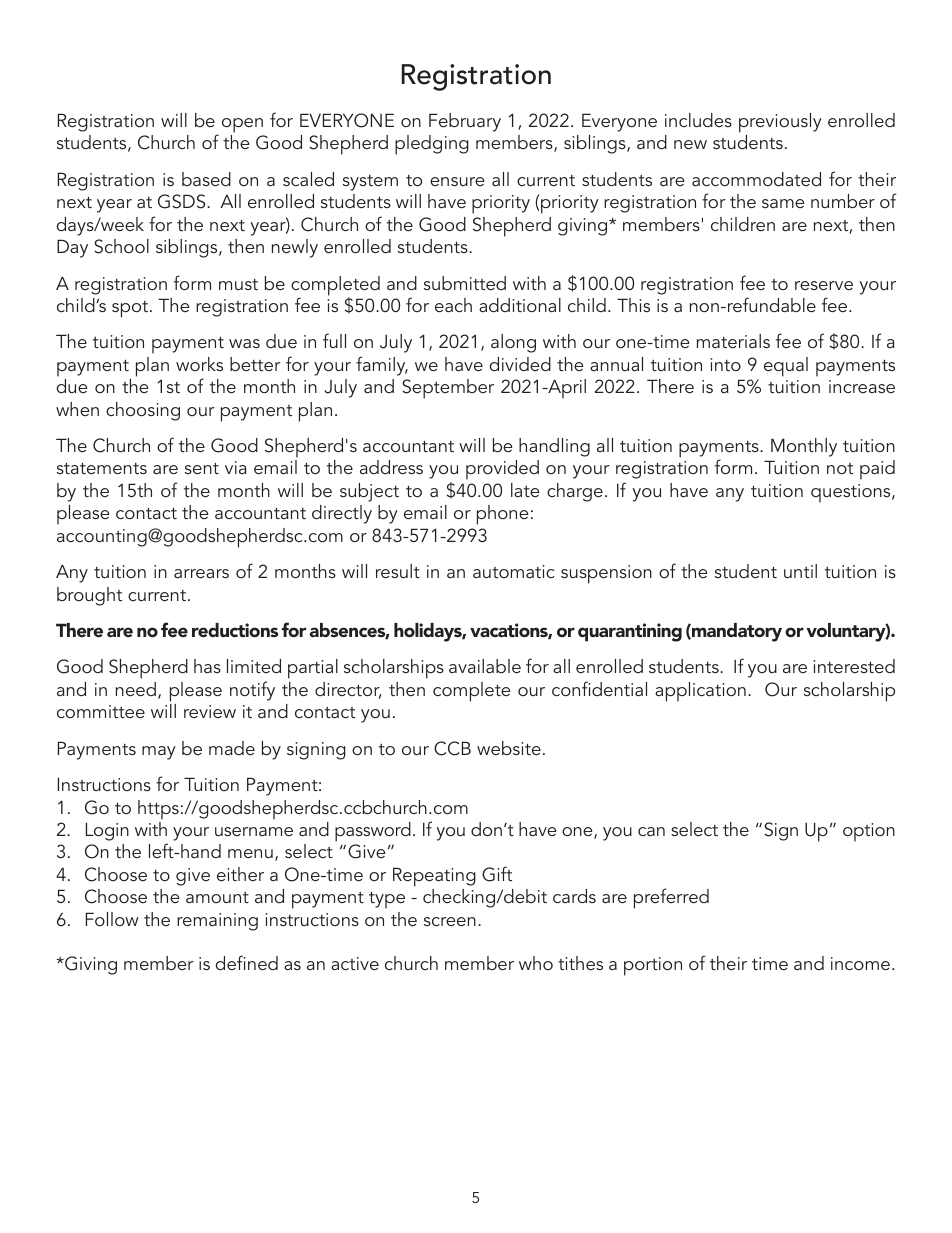  Describe the element at coordinates (800, 571) in the screenshot. I see `until` at that location.
